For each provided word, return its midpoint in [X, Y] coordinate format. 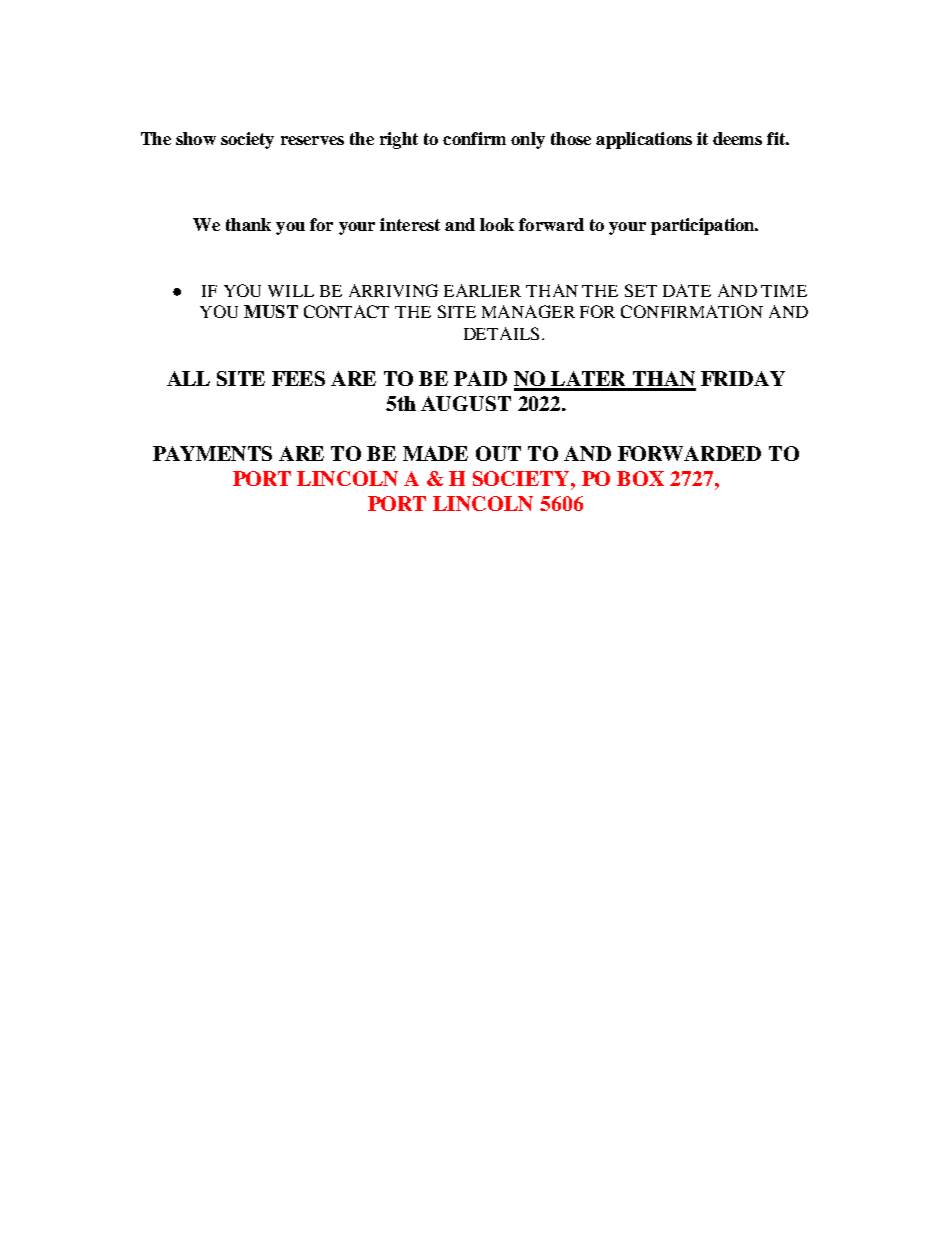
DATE [687, 290]
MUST [271, 311]
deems [737, 138]
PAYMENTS [212, 453]
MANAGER [528, 311]
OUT [498, 453]
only [528, 140]
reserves [312, 140]
